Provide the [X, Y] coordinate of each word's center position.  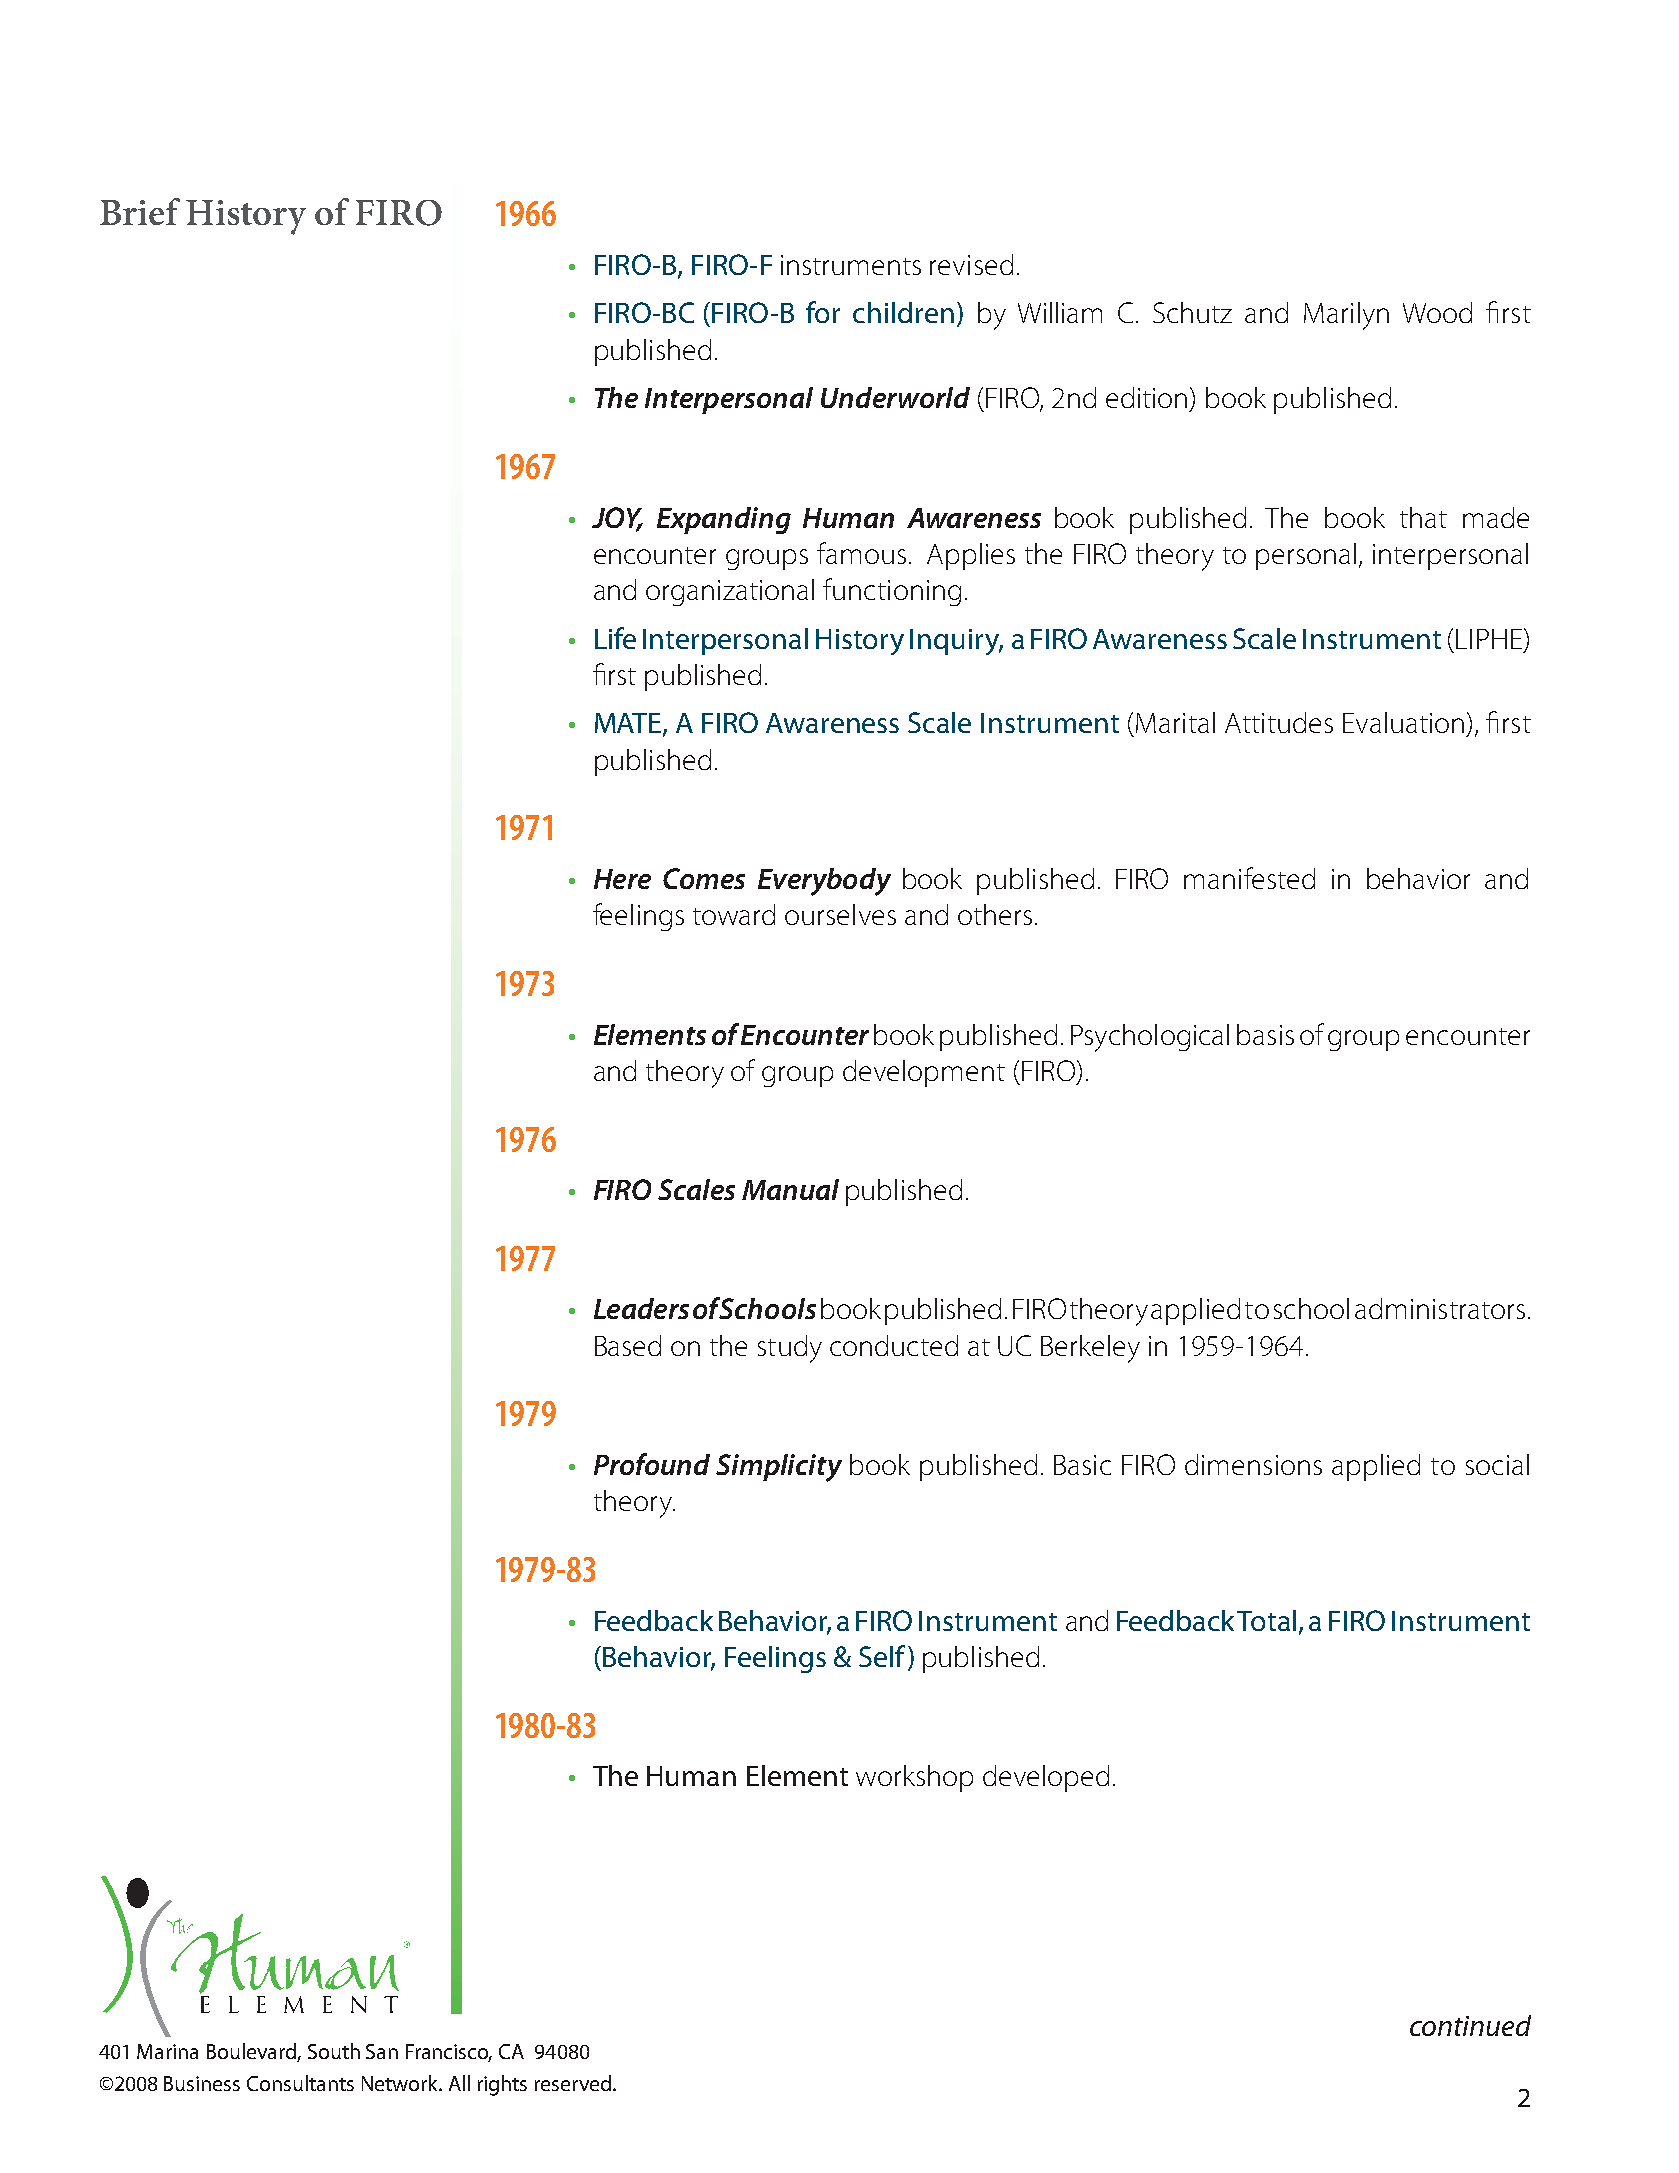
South [334, 2051]
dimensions [1253, 1464]
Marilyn [1346, 316]
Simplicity [779, 1468]
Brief [140, 211]
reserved [573, 2083]
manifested [1249, 878]
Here [622, 879]
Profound [652, 1464]
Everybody [824, 882]
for [823, 312]
